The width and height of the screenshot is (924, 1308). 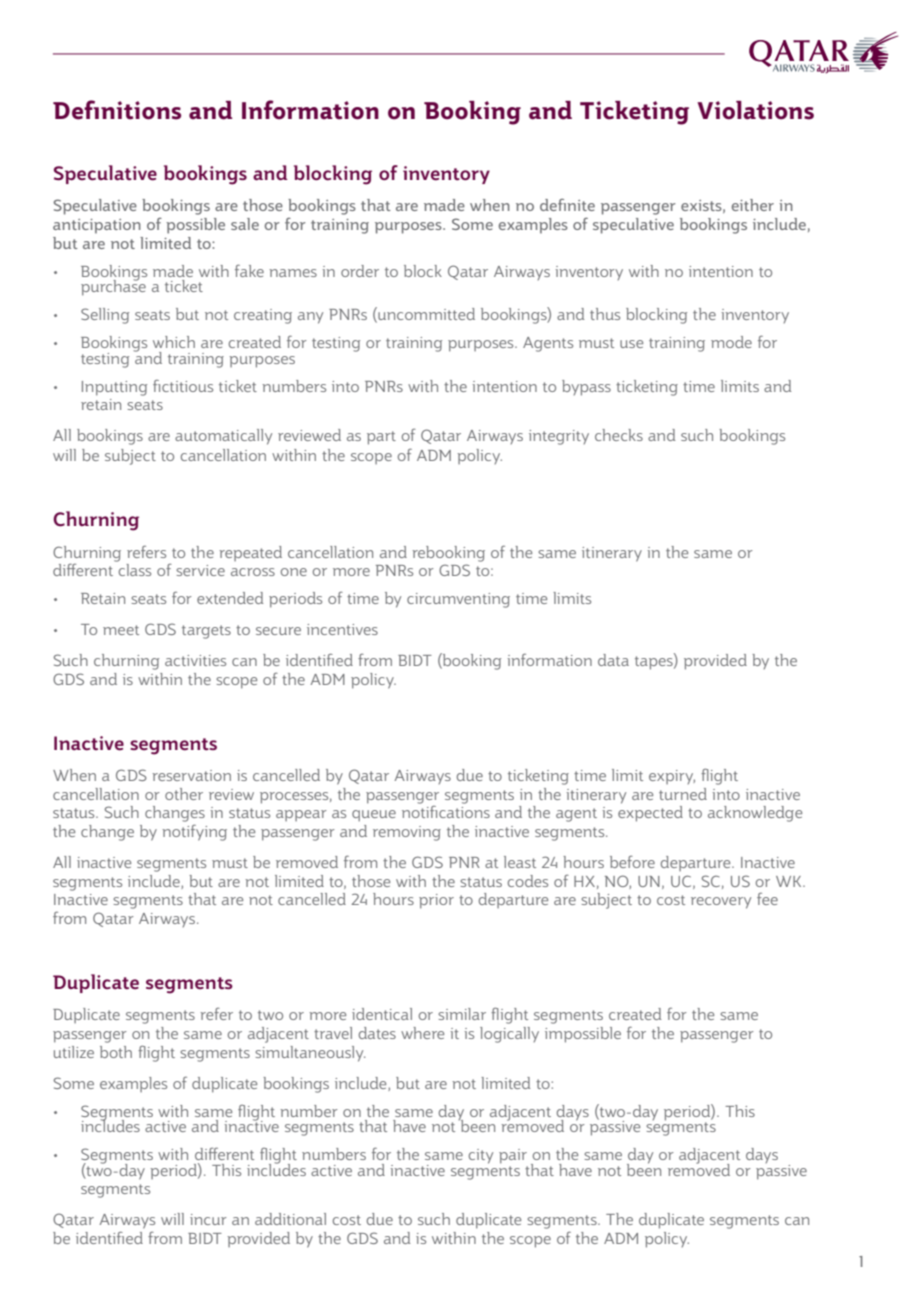 What do you see at coordinates (183, 386) in the screenshot?
I see `fictitious` at bounding box center [183, 386].
